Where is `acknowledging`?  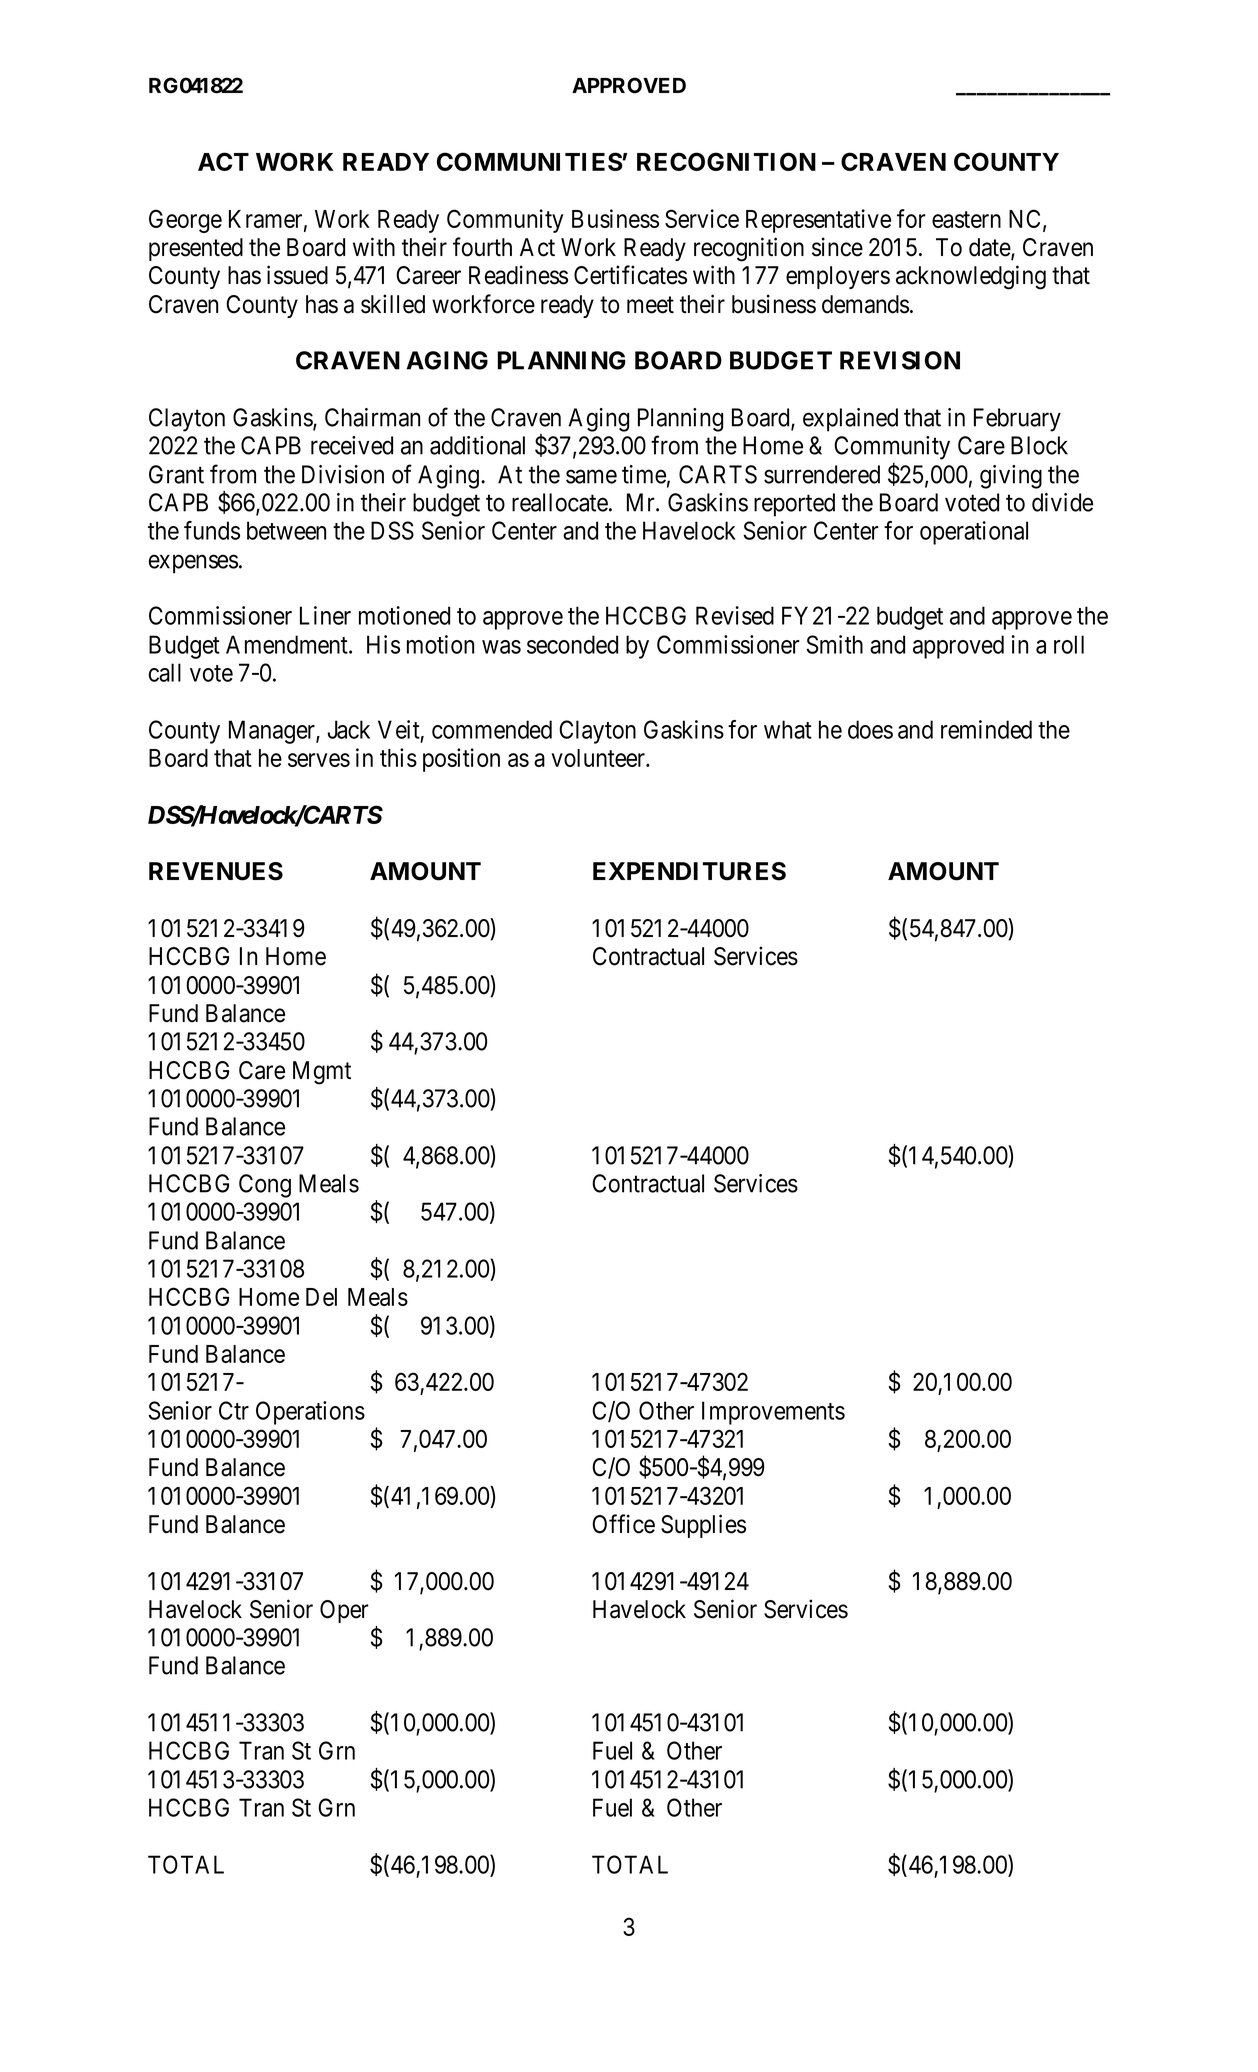
acknowledging is located at coordinates (971, 277).
